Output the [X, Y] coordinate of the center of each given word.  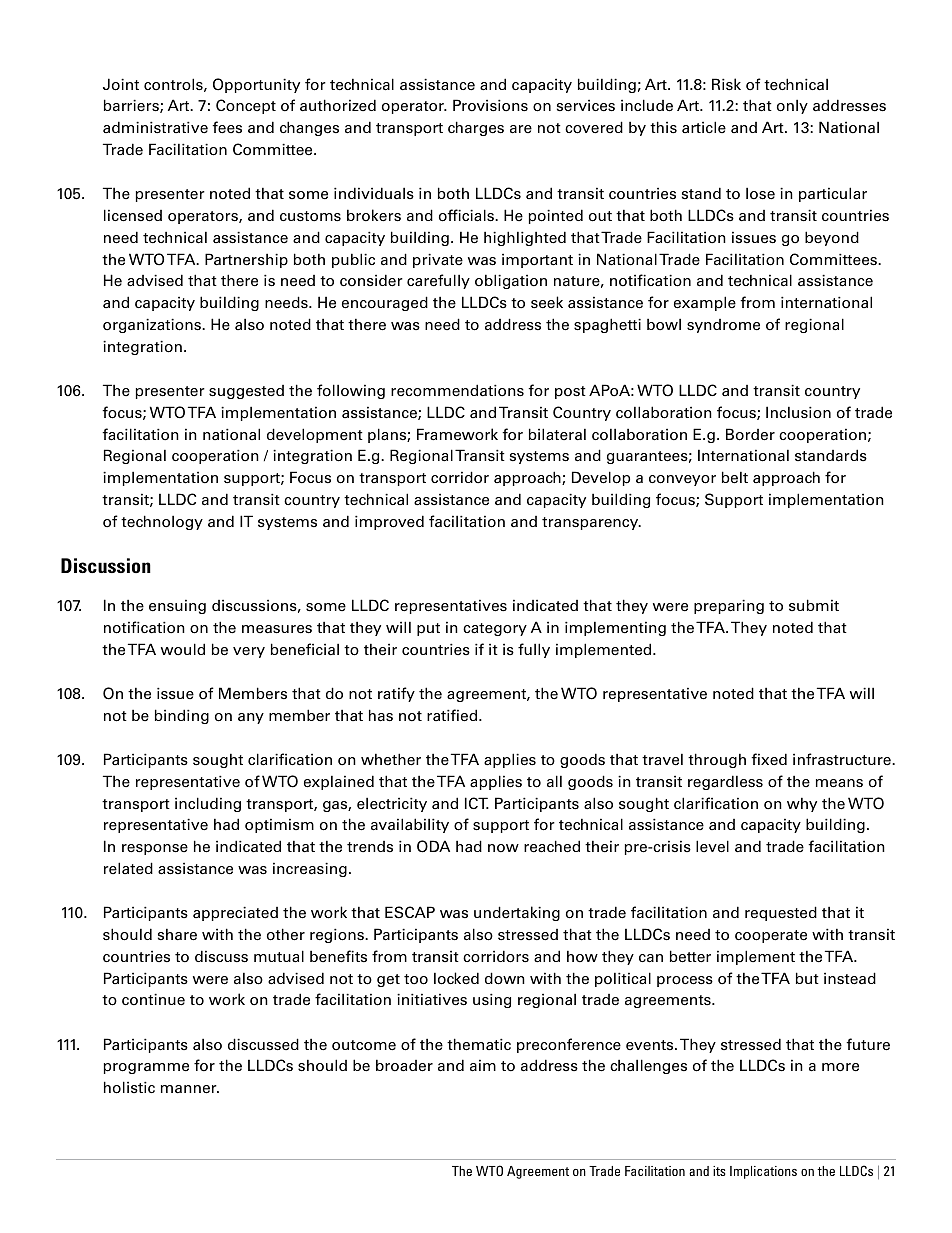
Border [750, 434]
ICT [477, 803]
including [208, 804]
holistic [129, 1087]
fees [227, 127]
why [802, 804]
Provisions [490, 105]
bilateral [557, 434]
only [792, 107]
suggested [246, 392]
